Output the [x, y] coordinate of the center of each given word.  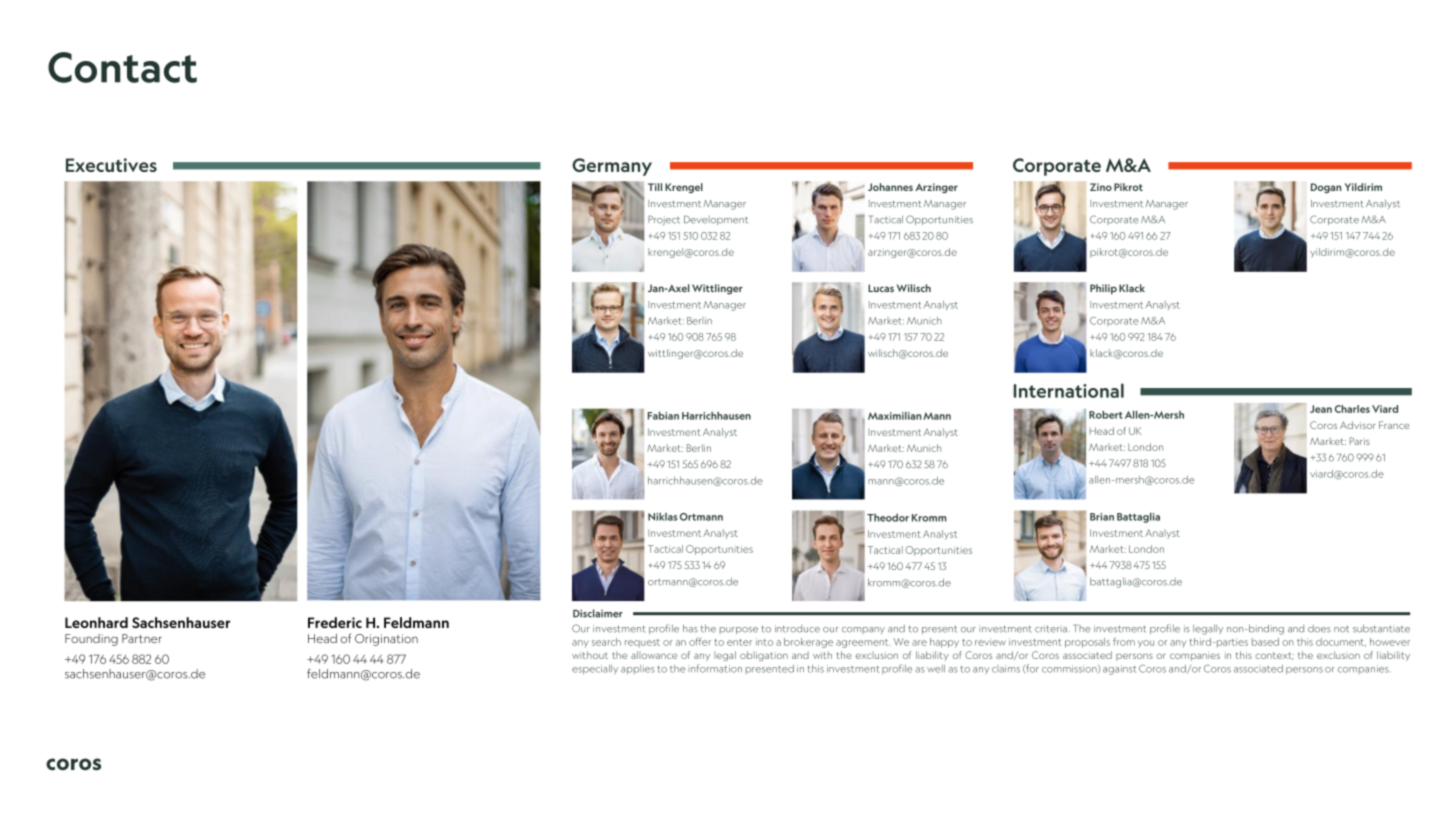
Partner [142, 638]
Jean [1321, 409]
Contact [122, 67]
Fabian [663, 415]
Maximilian [894, 416]
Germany [612, 167]
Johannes [890, 187]
